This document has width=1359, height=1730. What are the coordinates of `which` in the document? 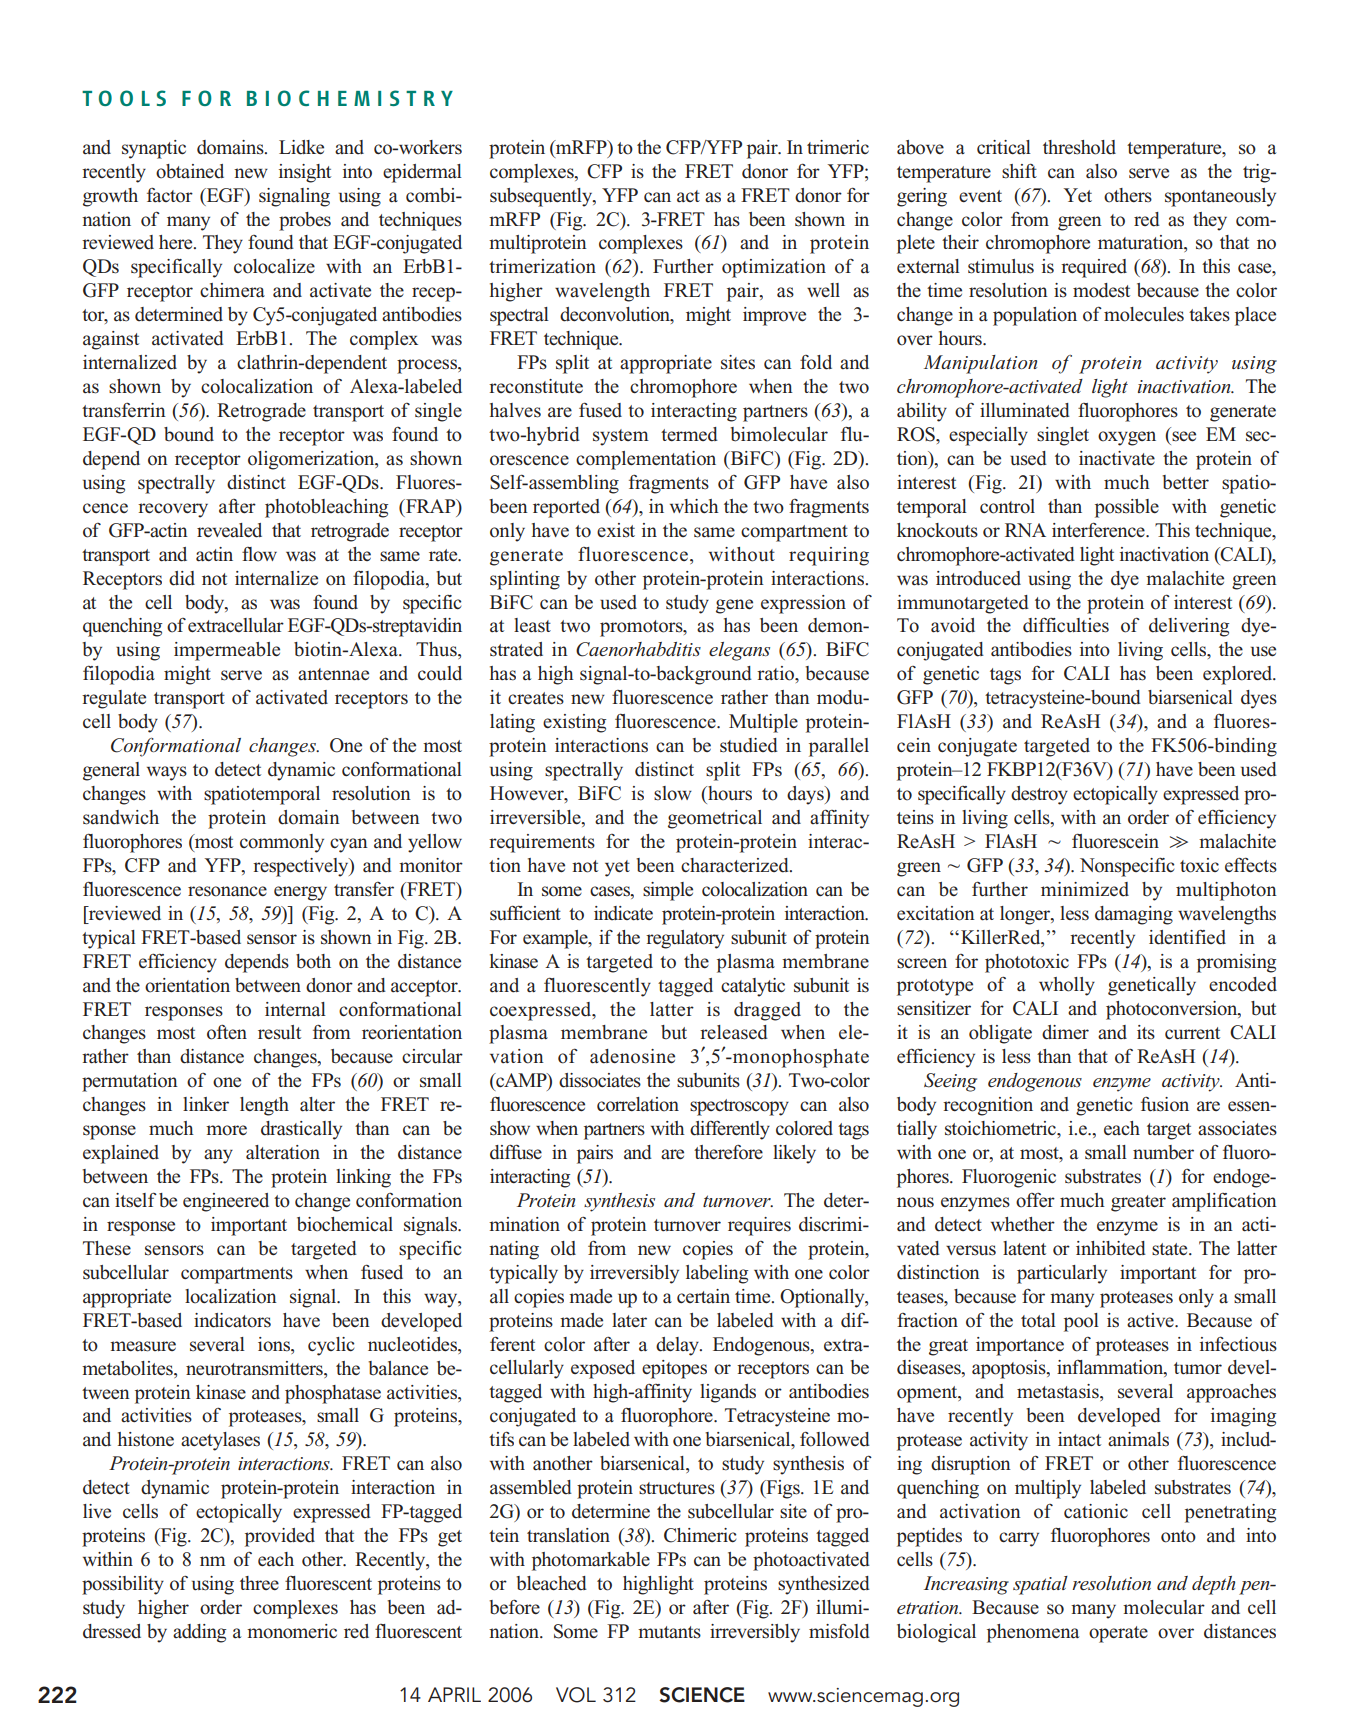 It's located at (694, 506).
